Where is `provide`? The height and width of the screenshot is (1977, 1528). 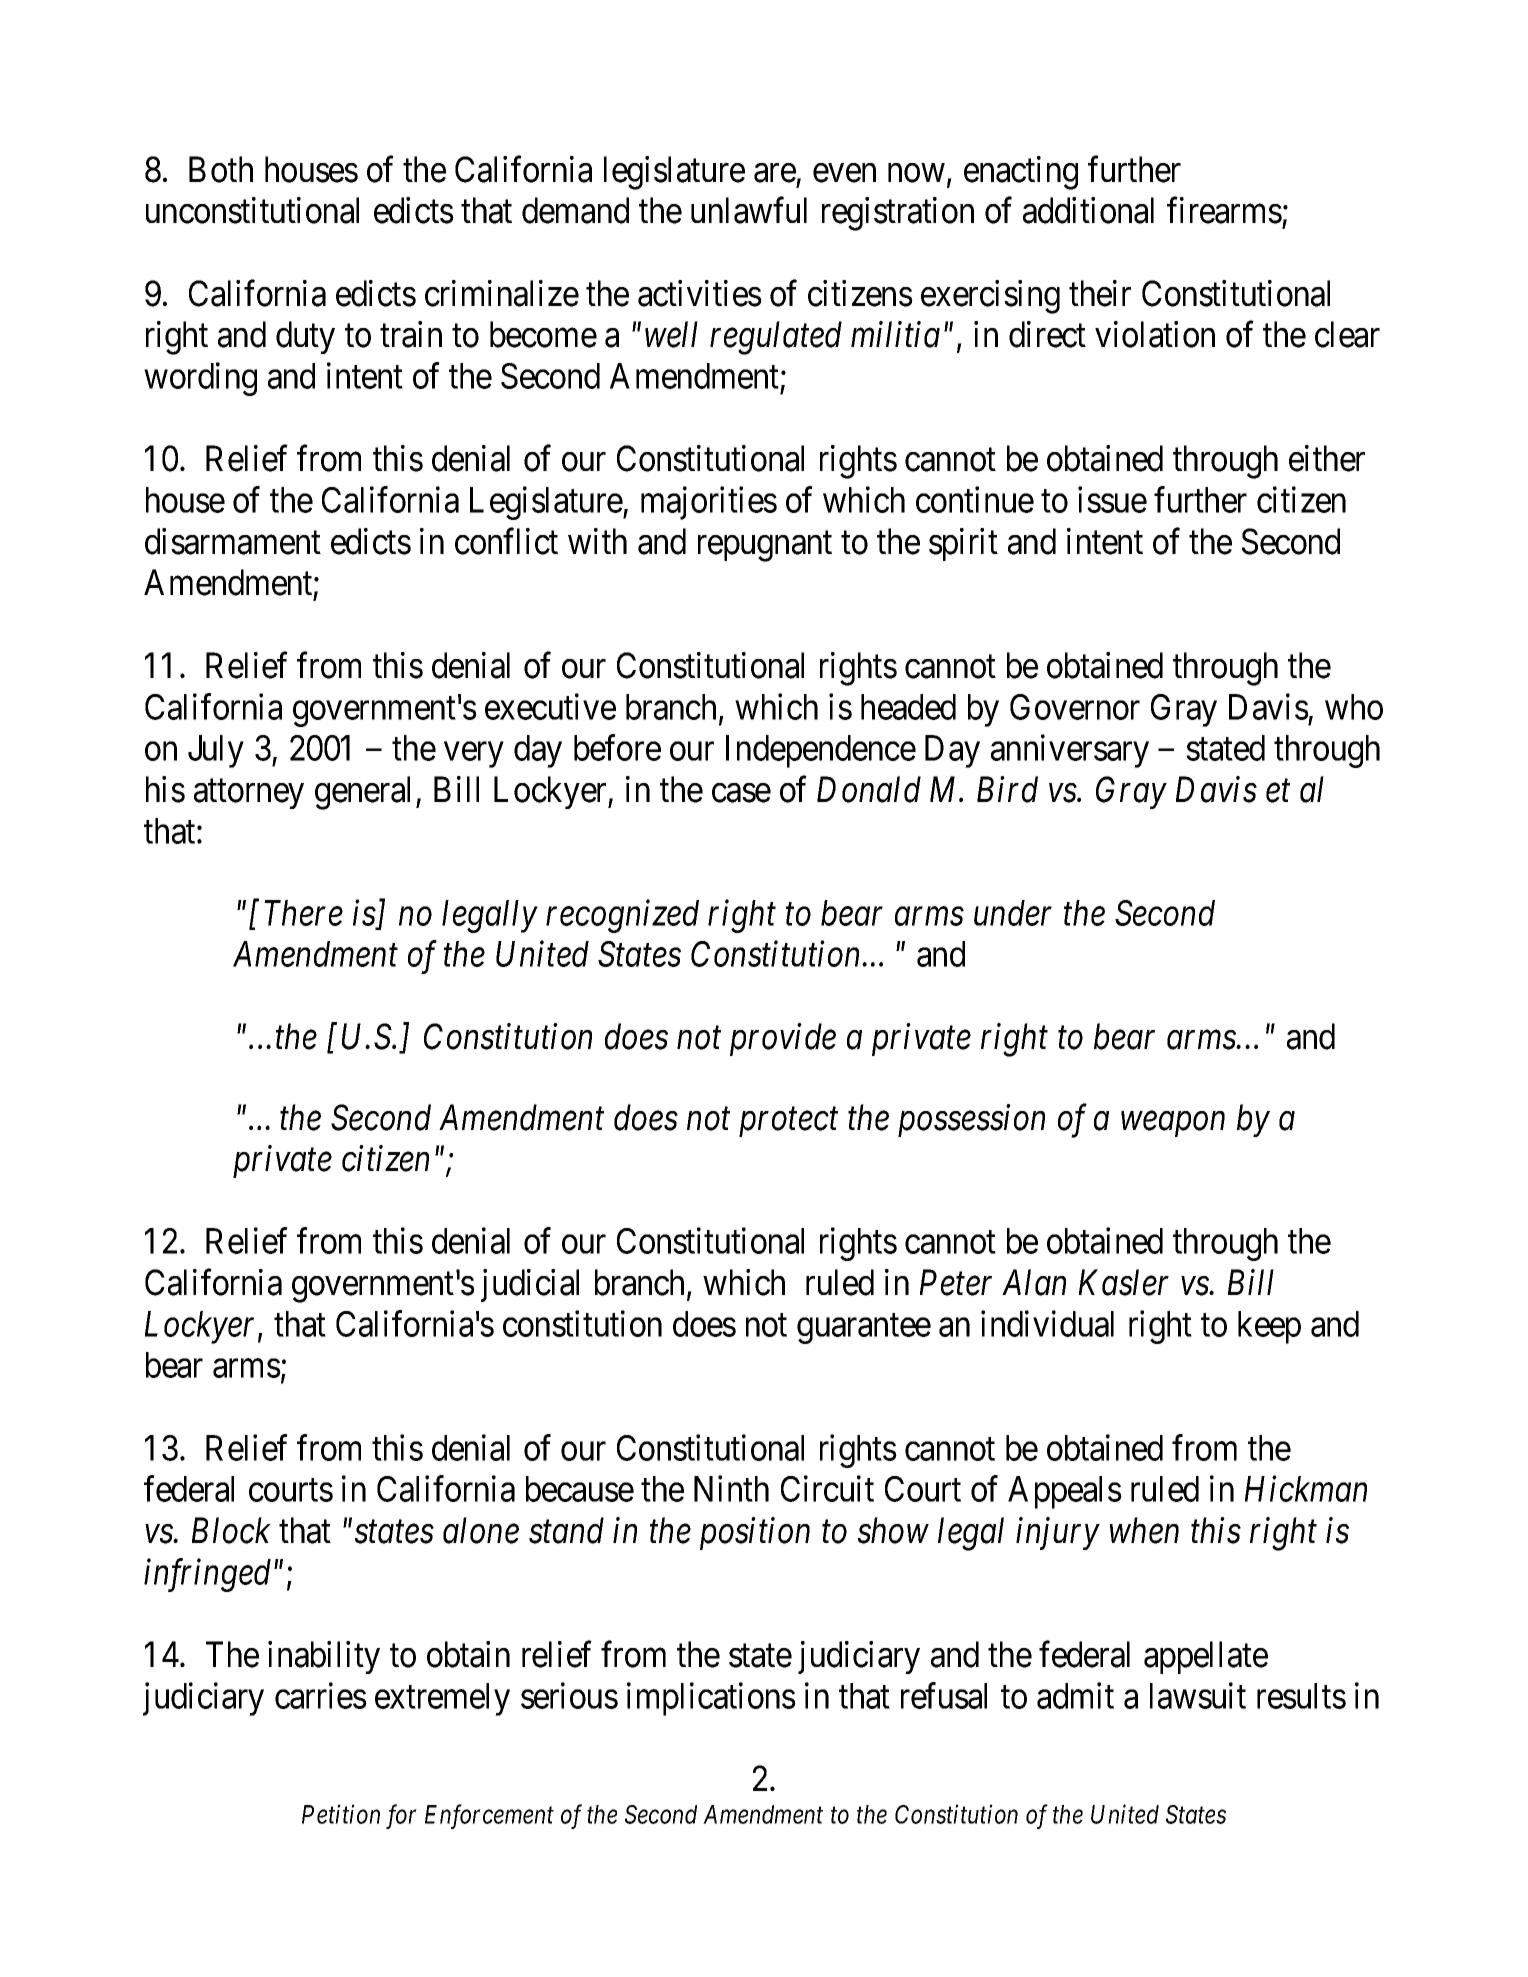
provide is located at coordinates (783, 1039).
